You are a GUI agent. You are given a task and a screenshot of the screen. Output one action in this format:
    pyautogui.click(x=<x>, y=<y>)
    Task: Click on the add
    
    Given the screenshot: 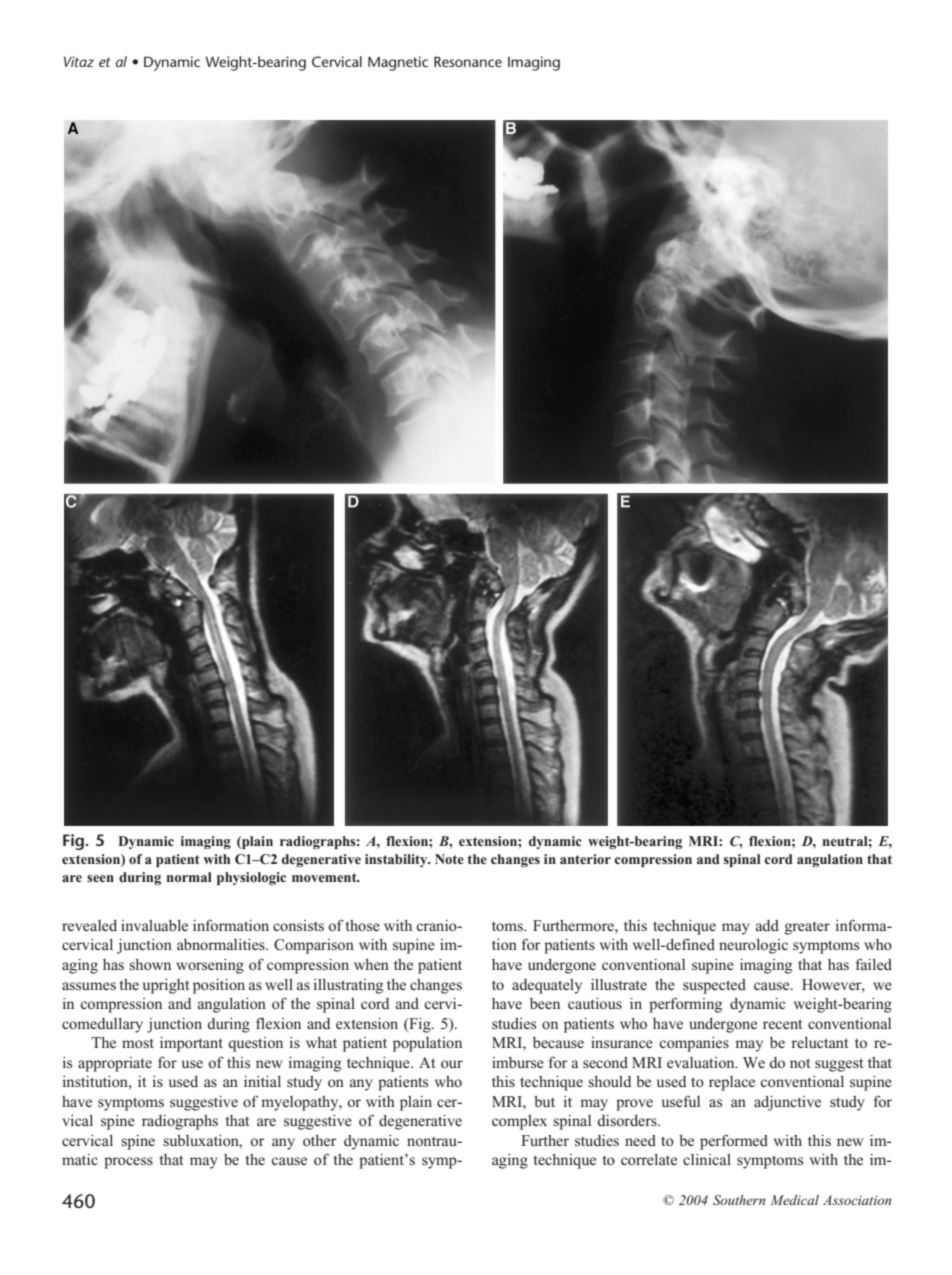 What is the action you would take?
    pyautogui.click(x=767, y=925)
